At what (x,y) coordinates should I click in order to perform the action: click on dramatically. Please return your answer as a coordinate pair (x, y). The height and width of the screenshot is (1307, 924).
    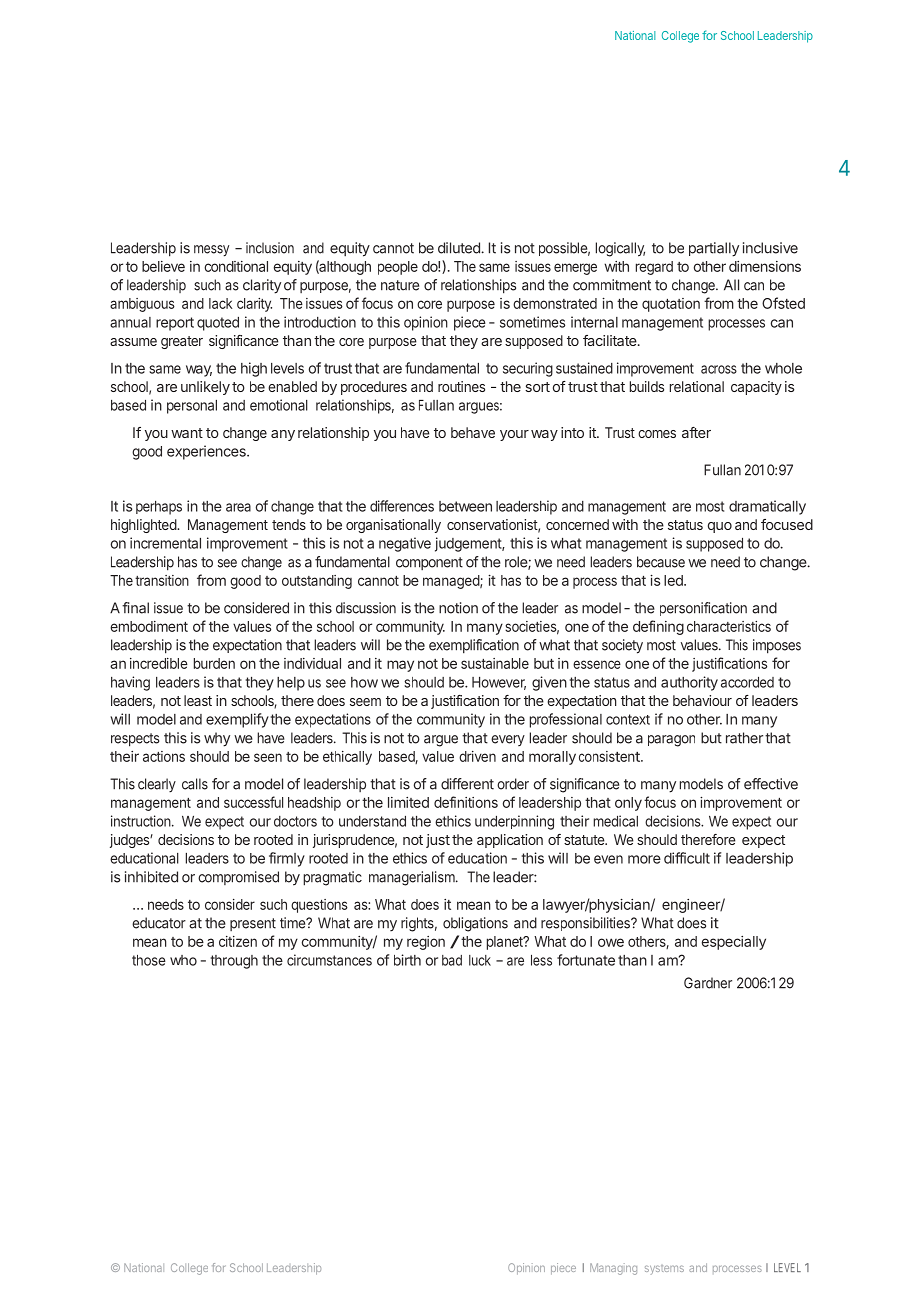
    Looking at the image, I should click on (767, 507).
